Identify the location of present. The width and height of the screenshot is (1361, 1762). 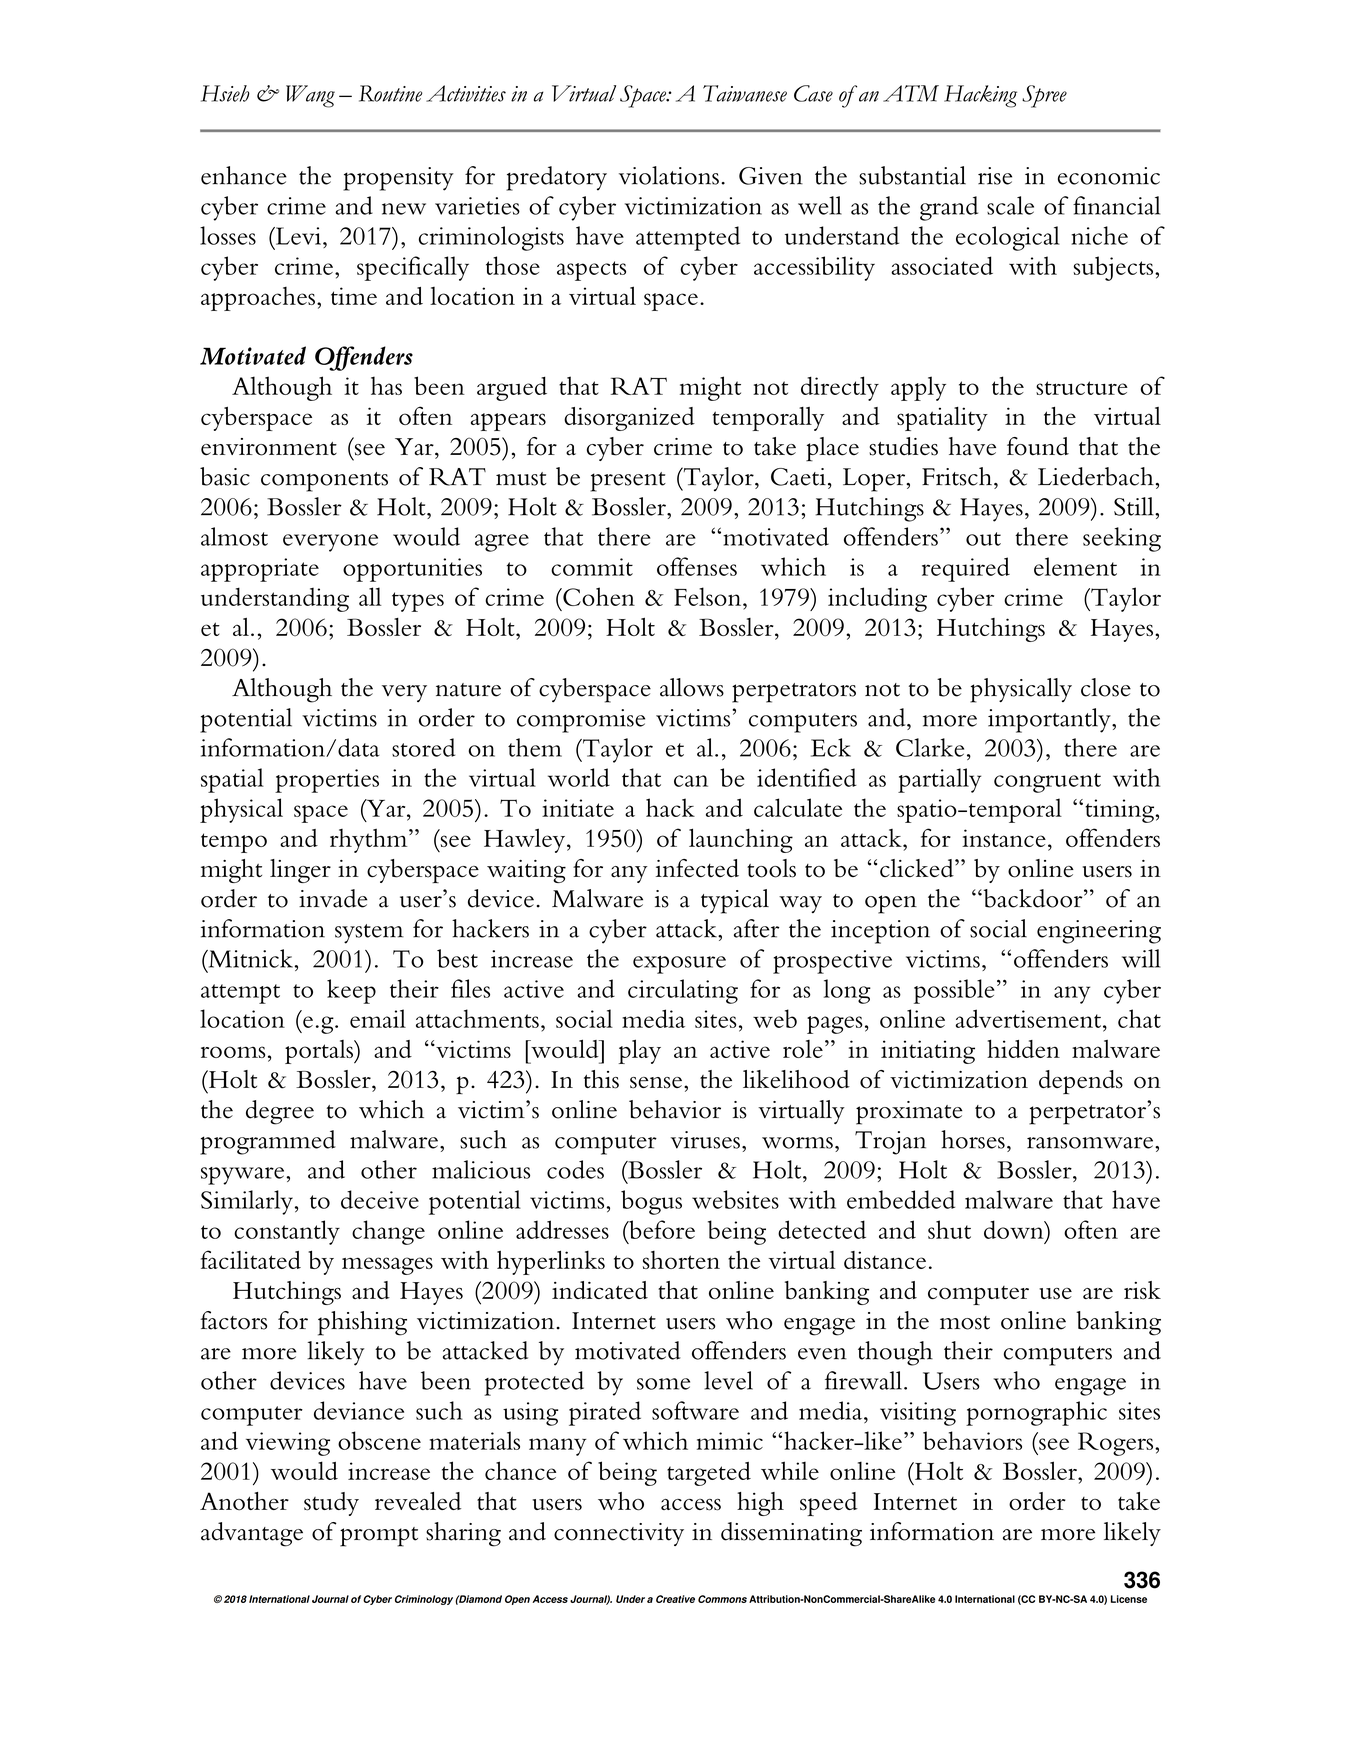
(628, 482).
